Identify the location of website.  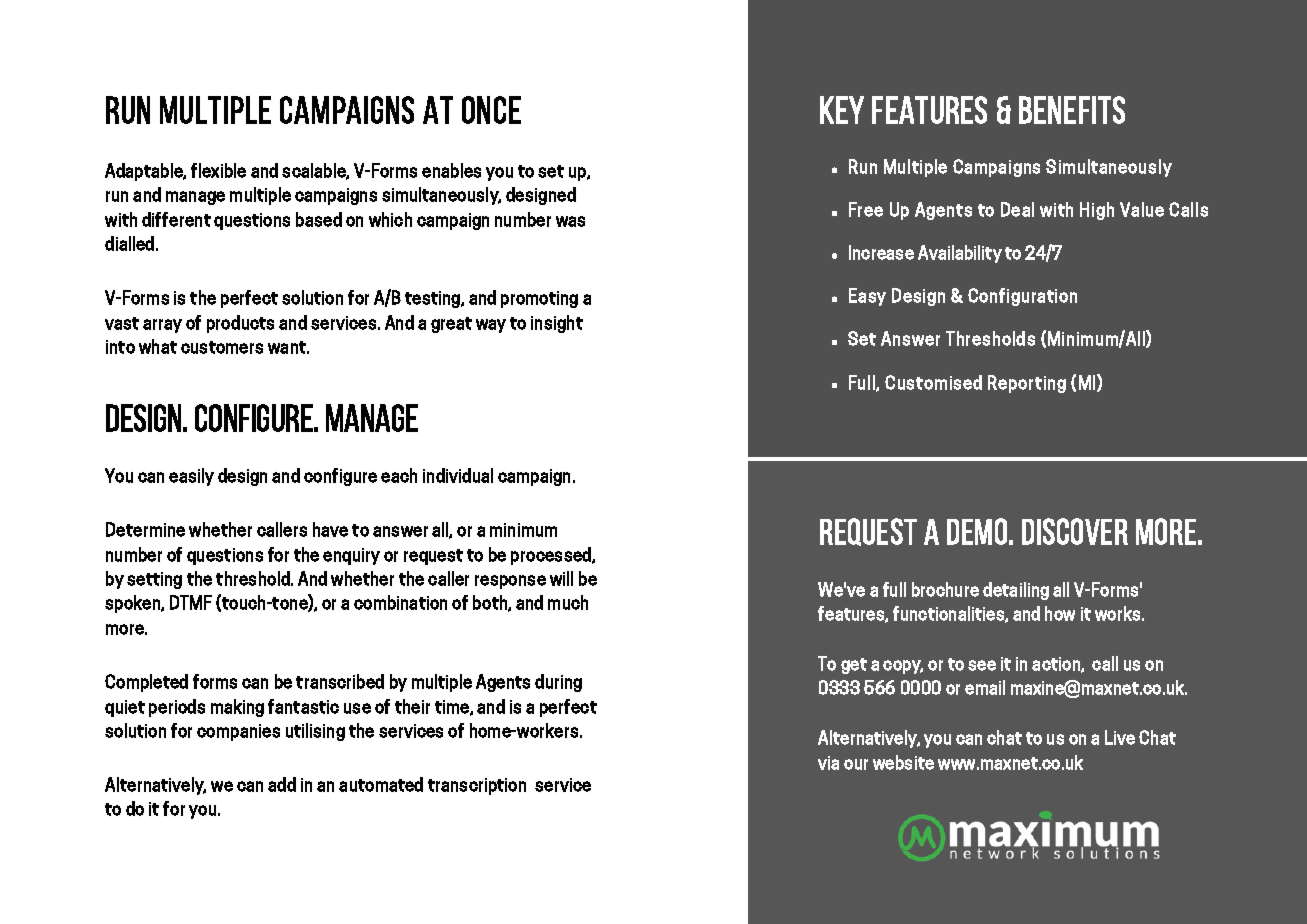
(903, 762).
